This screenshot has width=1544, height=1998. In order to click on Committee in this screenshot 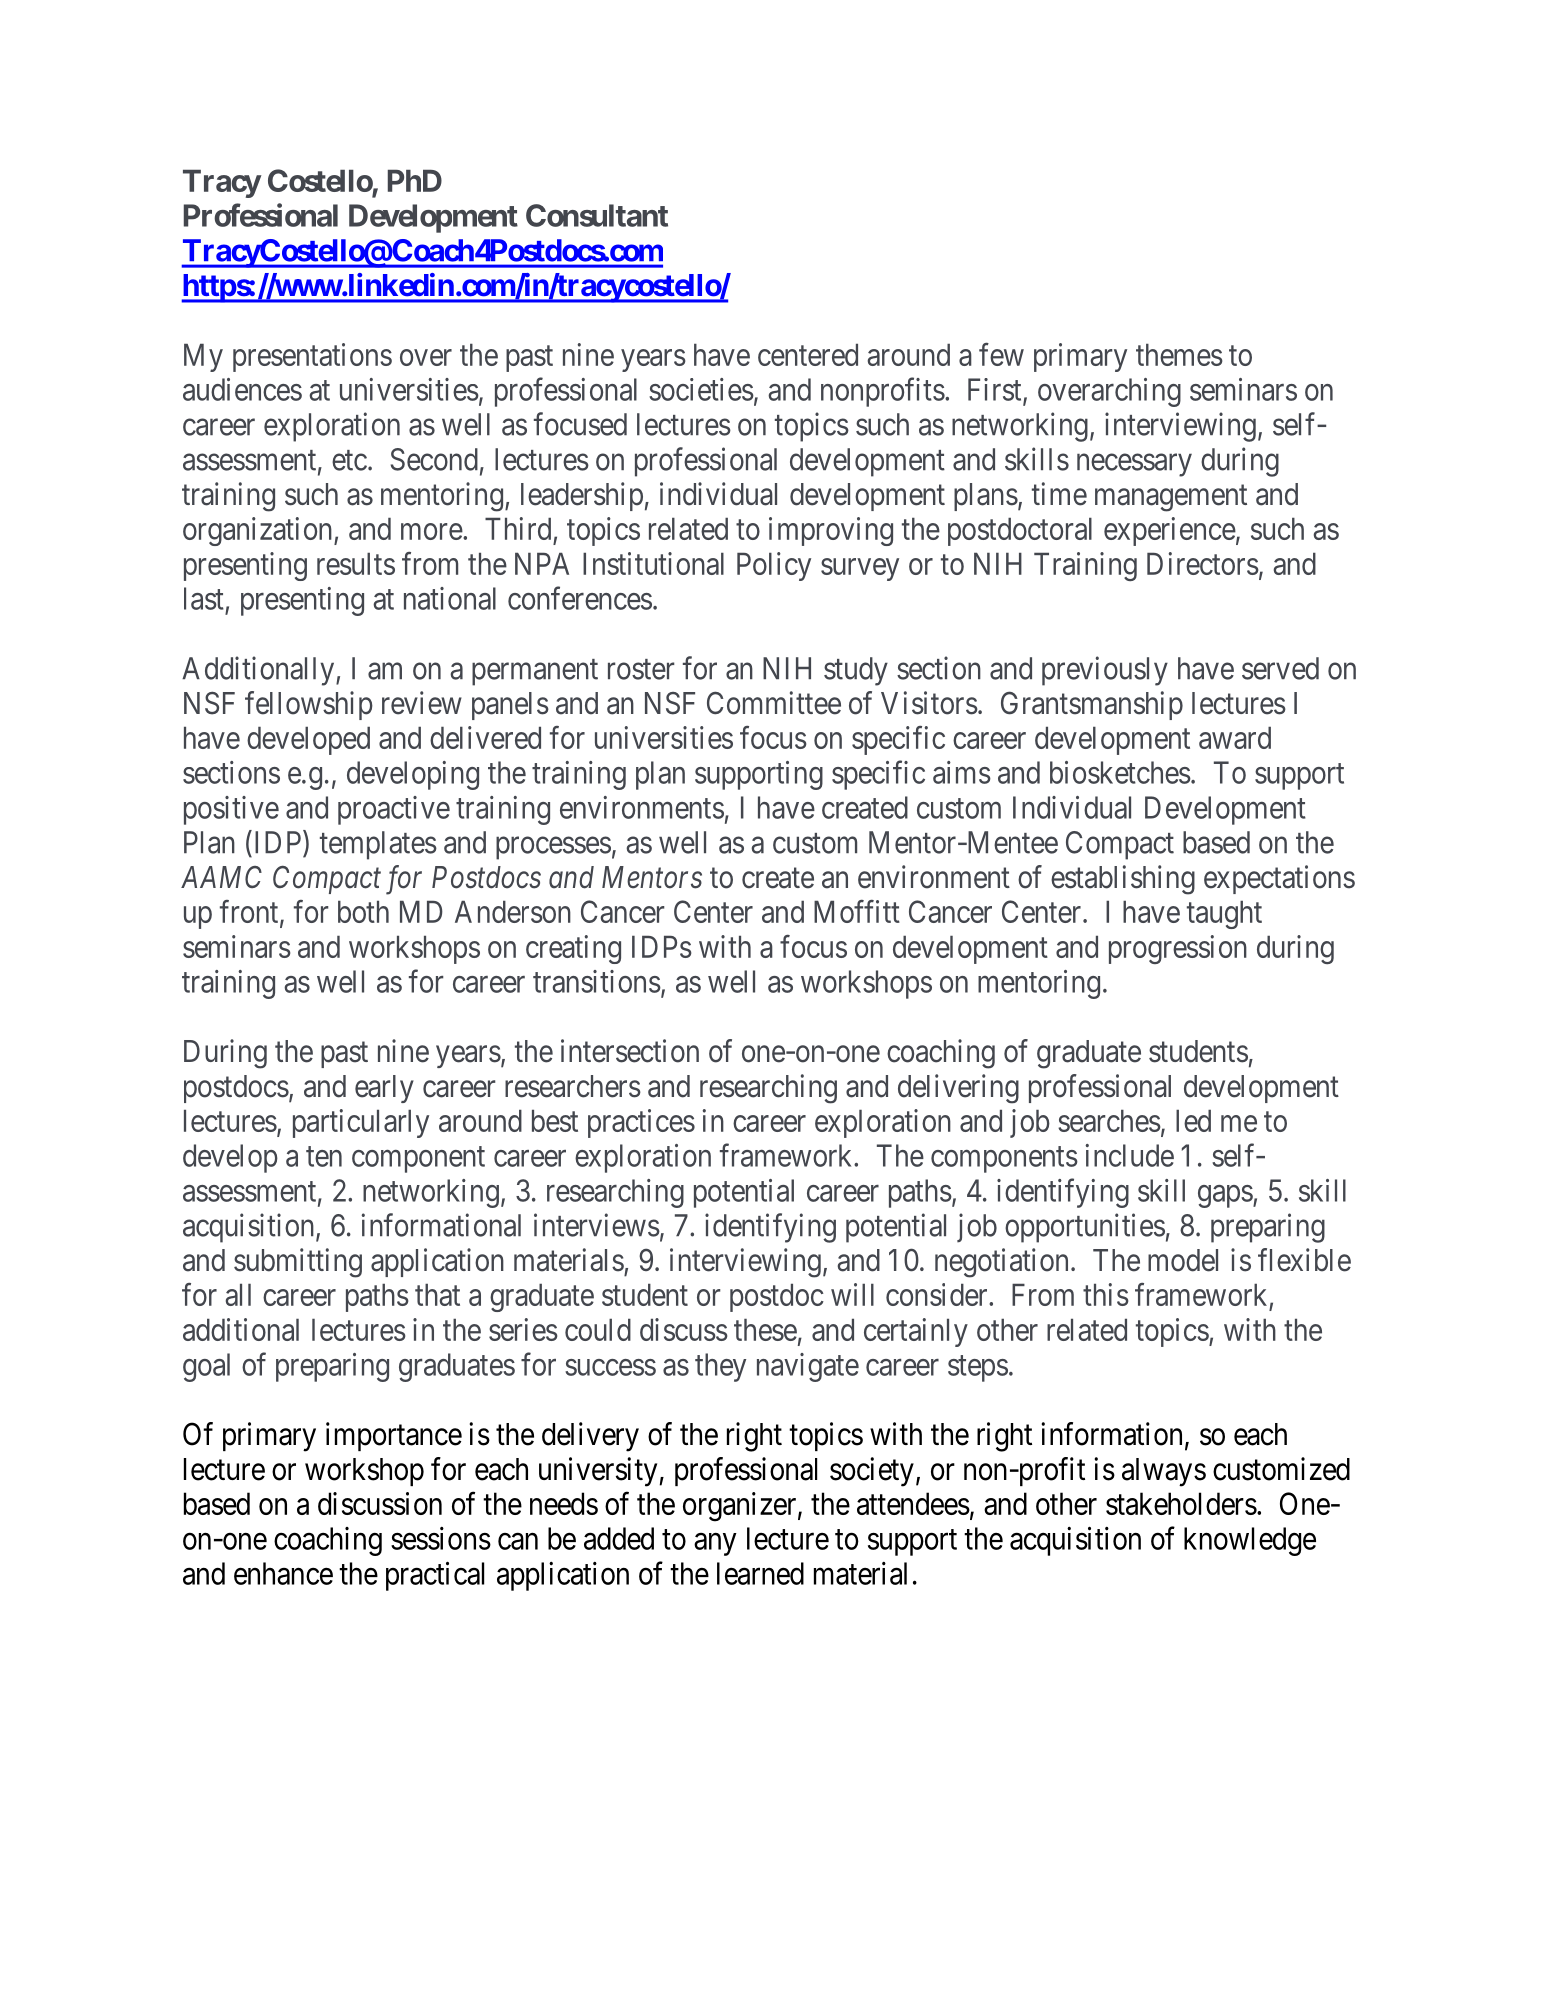, I will do `click(774, 703)`.
